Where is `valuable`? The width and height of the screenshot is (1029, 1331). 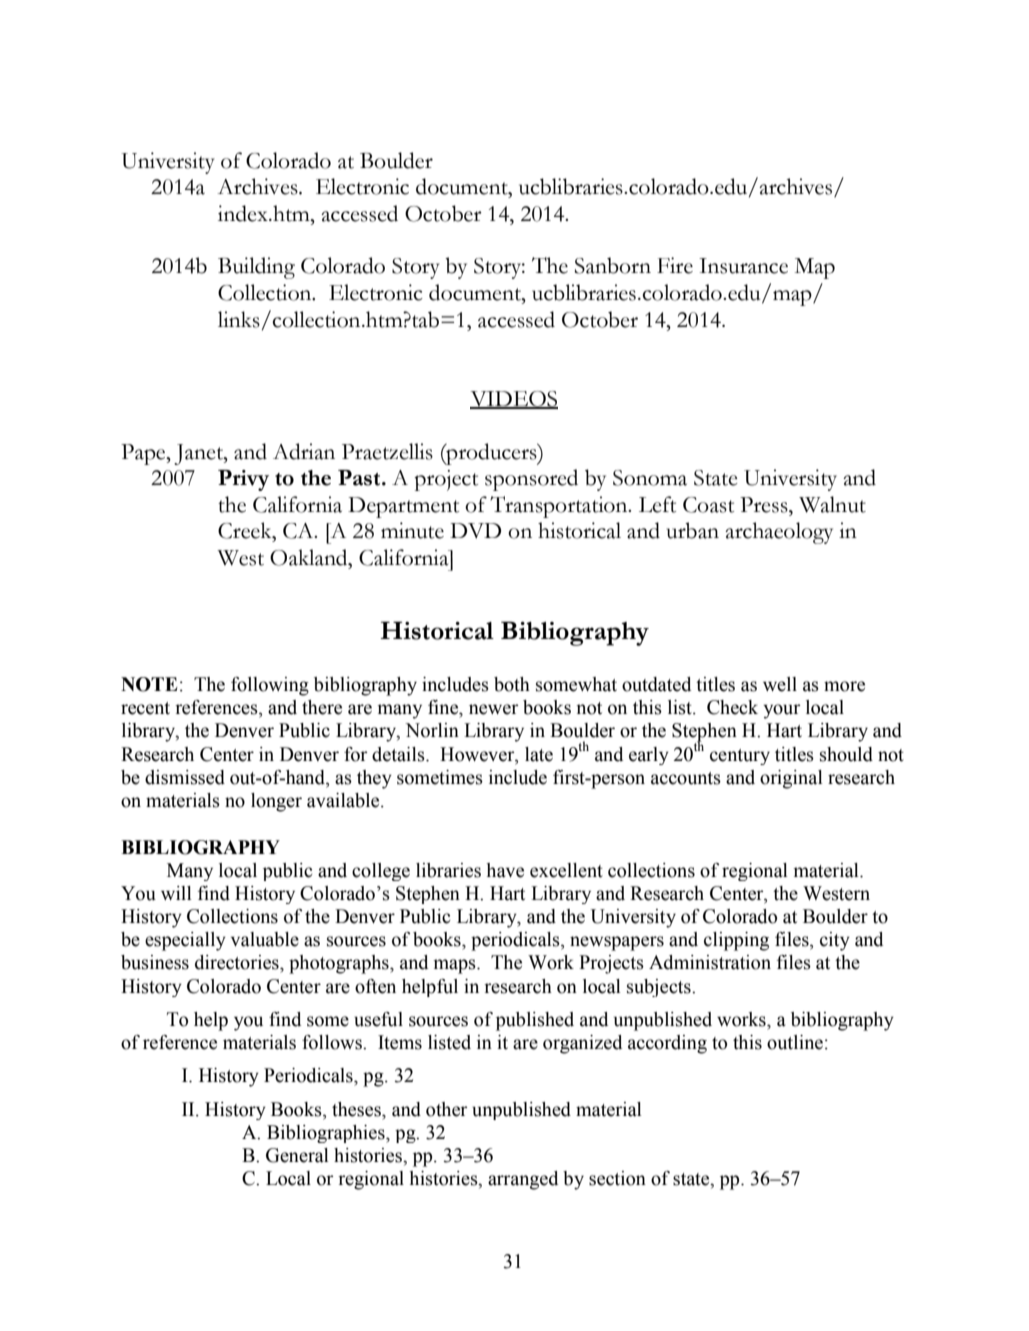
valuable is located at coordinates (265, 939).
